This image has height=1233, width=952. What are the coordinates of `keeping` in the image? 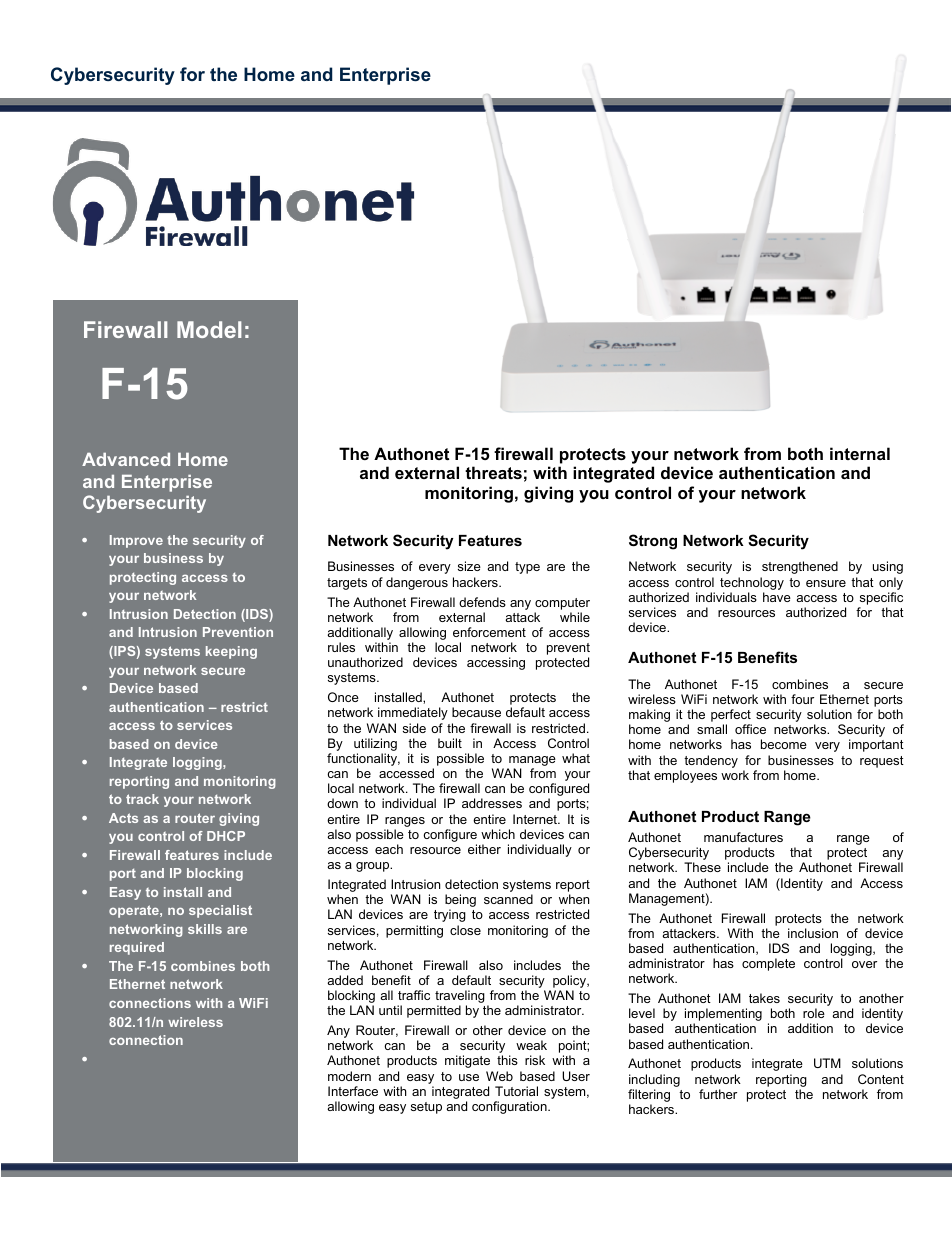 It's located at (231, 652).
